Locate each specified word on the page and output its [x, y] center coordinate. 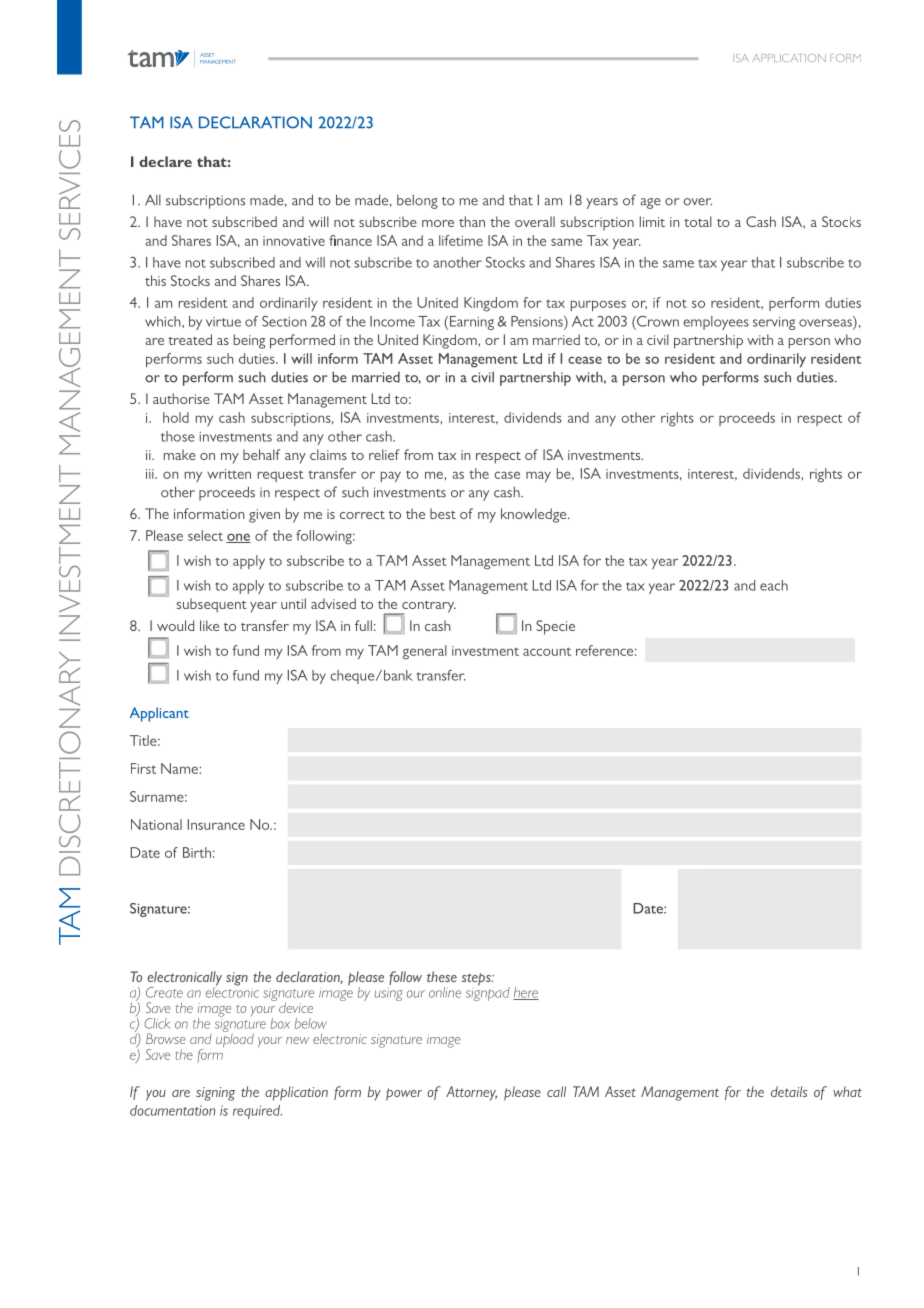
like [209, 625]
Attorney [471, 1093]
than [472, 221]
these [442, 976]
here [526, 993]
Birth [197, 852]
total [698, 221]
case [507, 475]
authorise [181, 398]
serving [774, 323]
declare [165, 161]
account [547, 651]
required [257, 1112]
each [774, 585]
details [789, 1091]
